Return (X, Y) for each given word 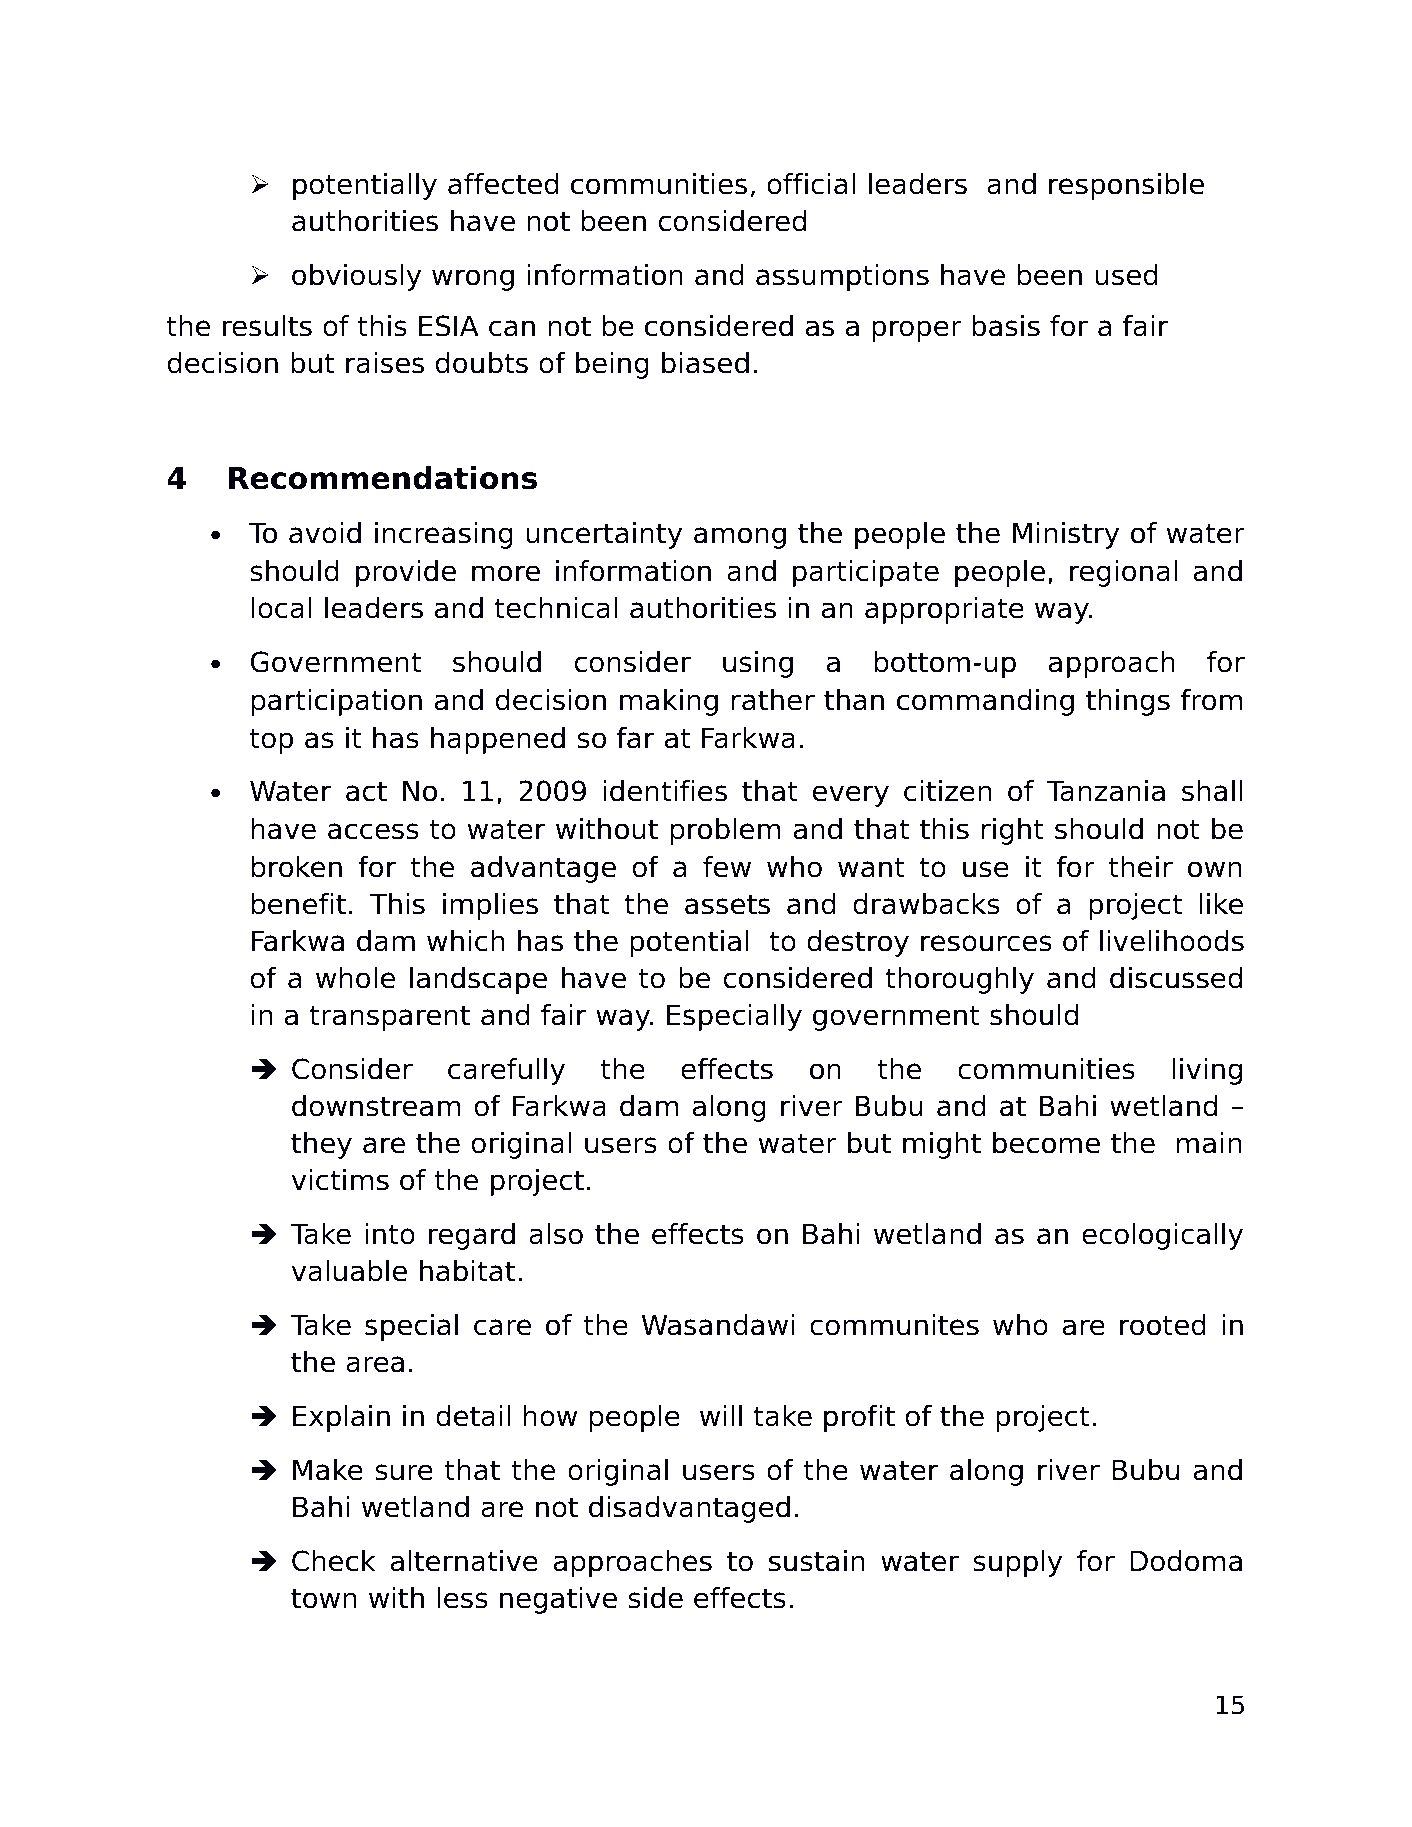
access (373, 831)
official (811, 184)
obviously (356, 277)
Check (334, 1561)
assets (727, 904)
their (1141, 867)
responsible (1126, 186)
